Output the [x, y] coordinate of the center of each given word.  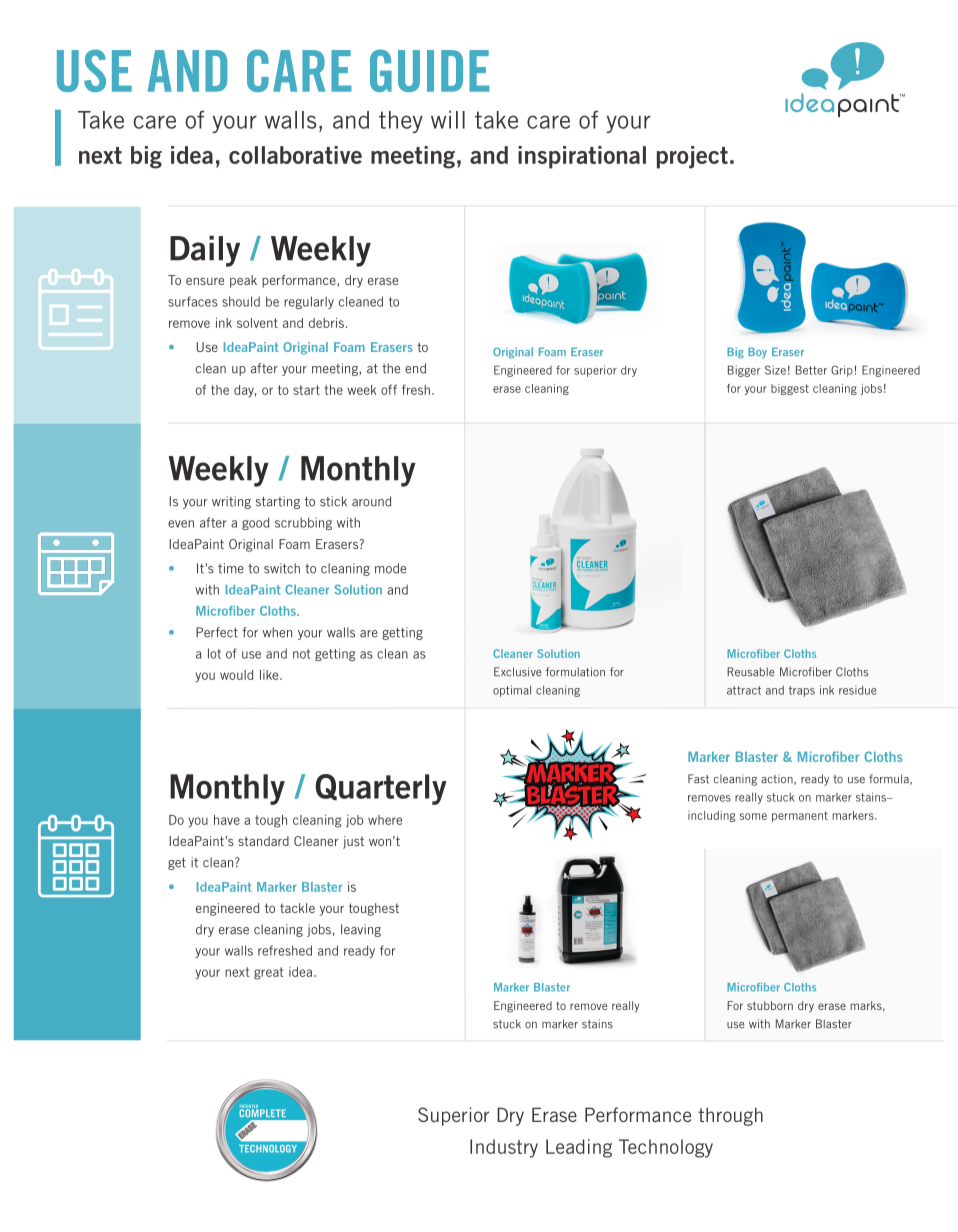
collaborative [295, 155]
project [692, 157]
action [778, 779]
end [415, 368]
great [269, 973]
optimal [512, 691]
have [227, 820]
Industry [504, 1148]
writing [231, 502]
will [448, 119]
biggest [790, 389]
